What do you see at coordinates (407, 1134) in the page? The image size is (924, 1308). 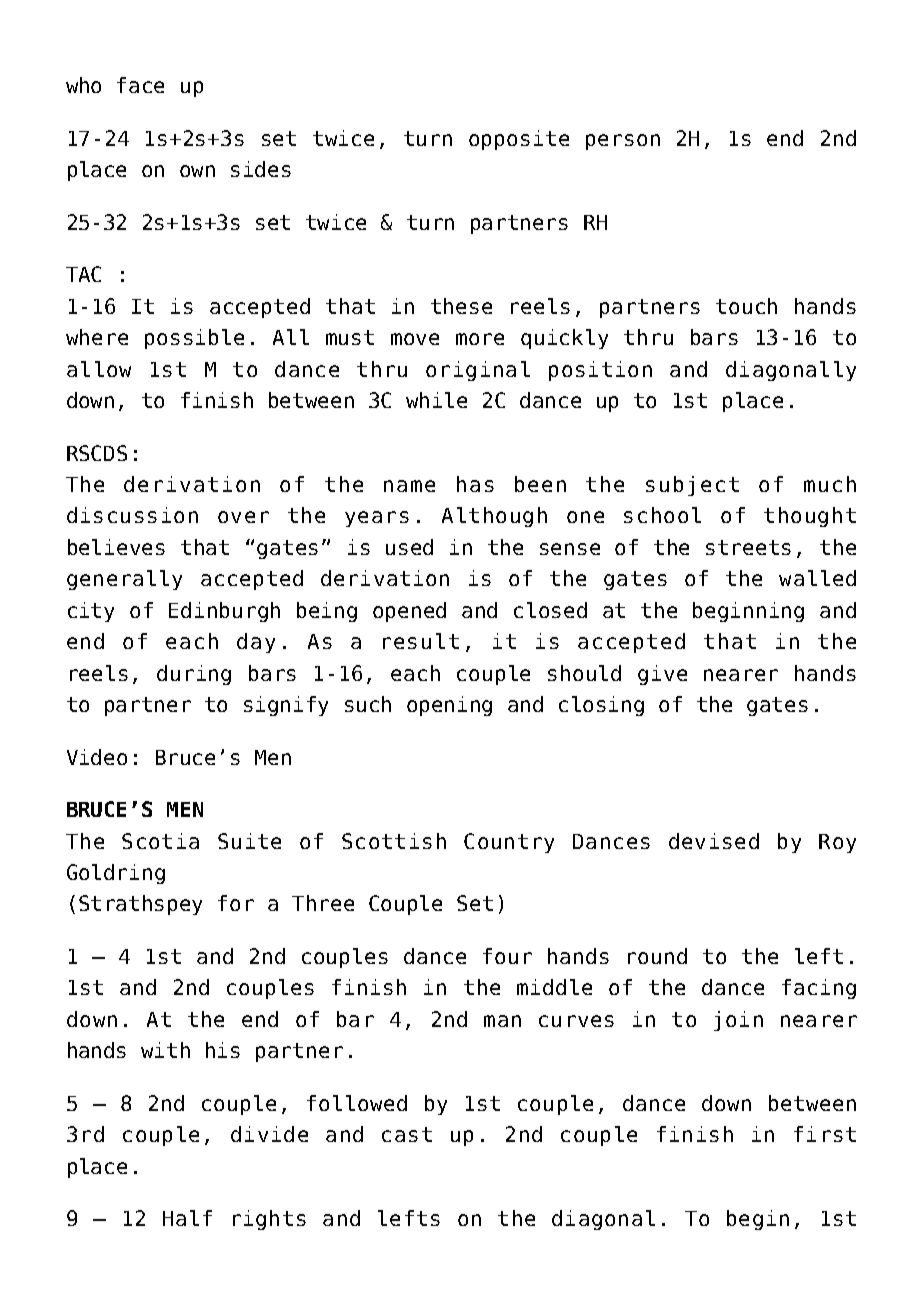 I see `cast` at bounding box center [407, 1134].
